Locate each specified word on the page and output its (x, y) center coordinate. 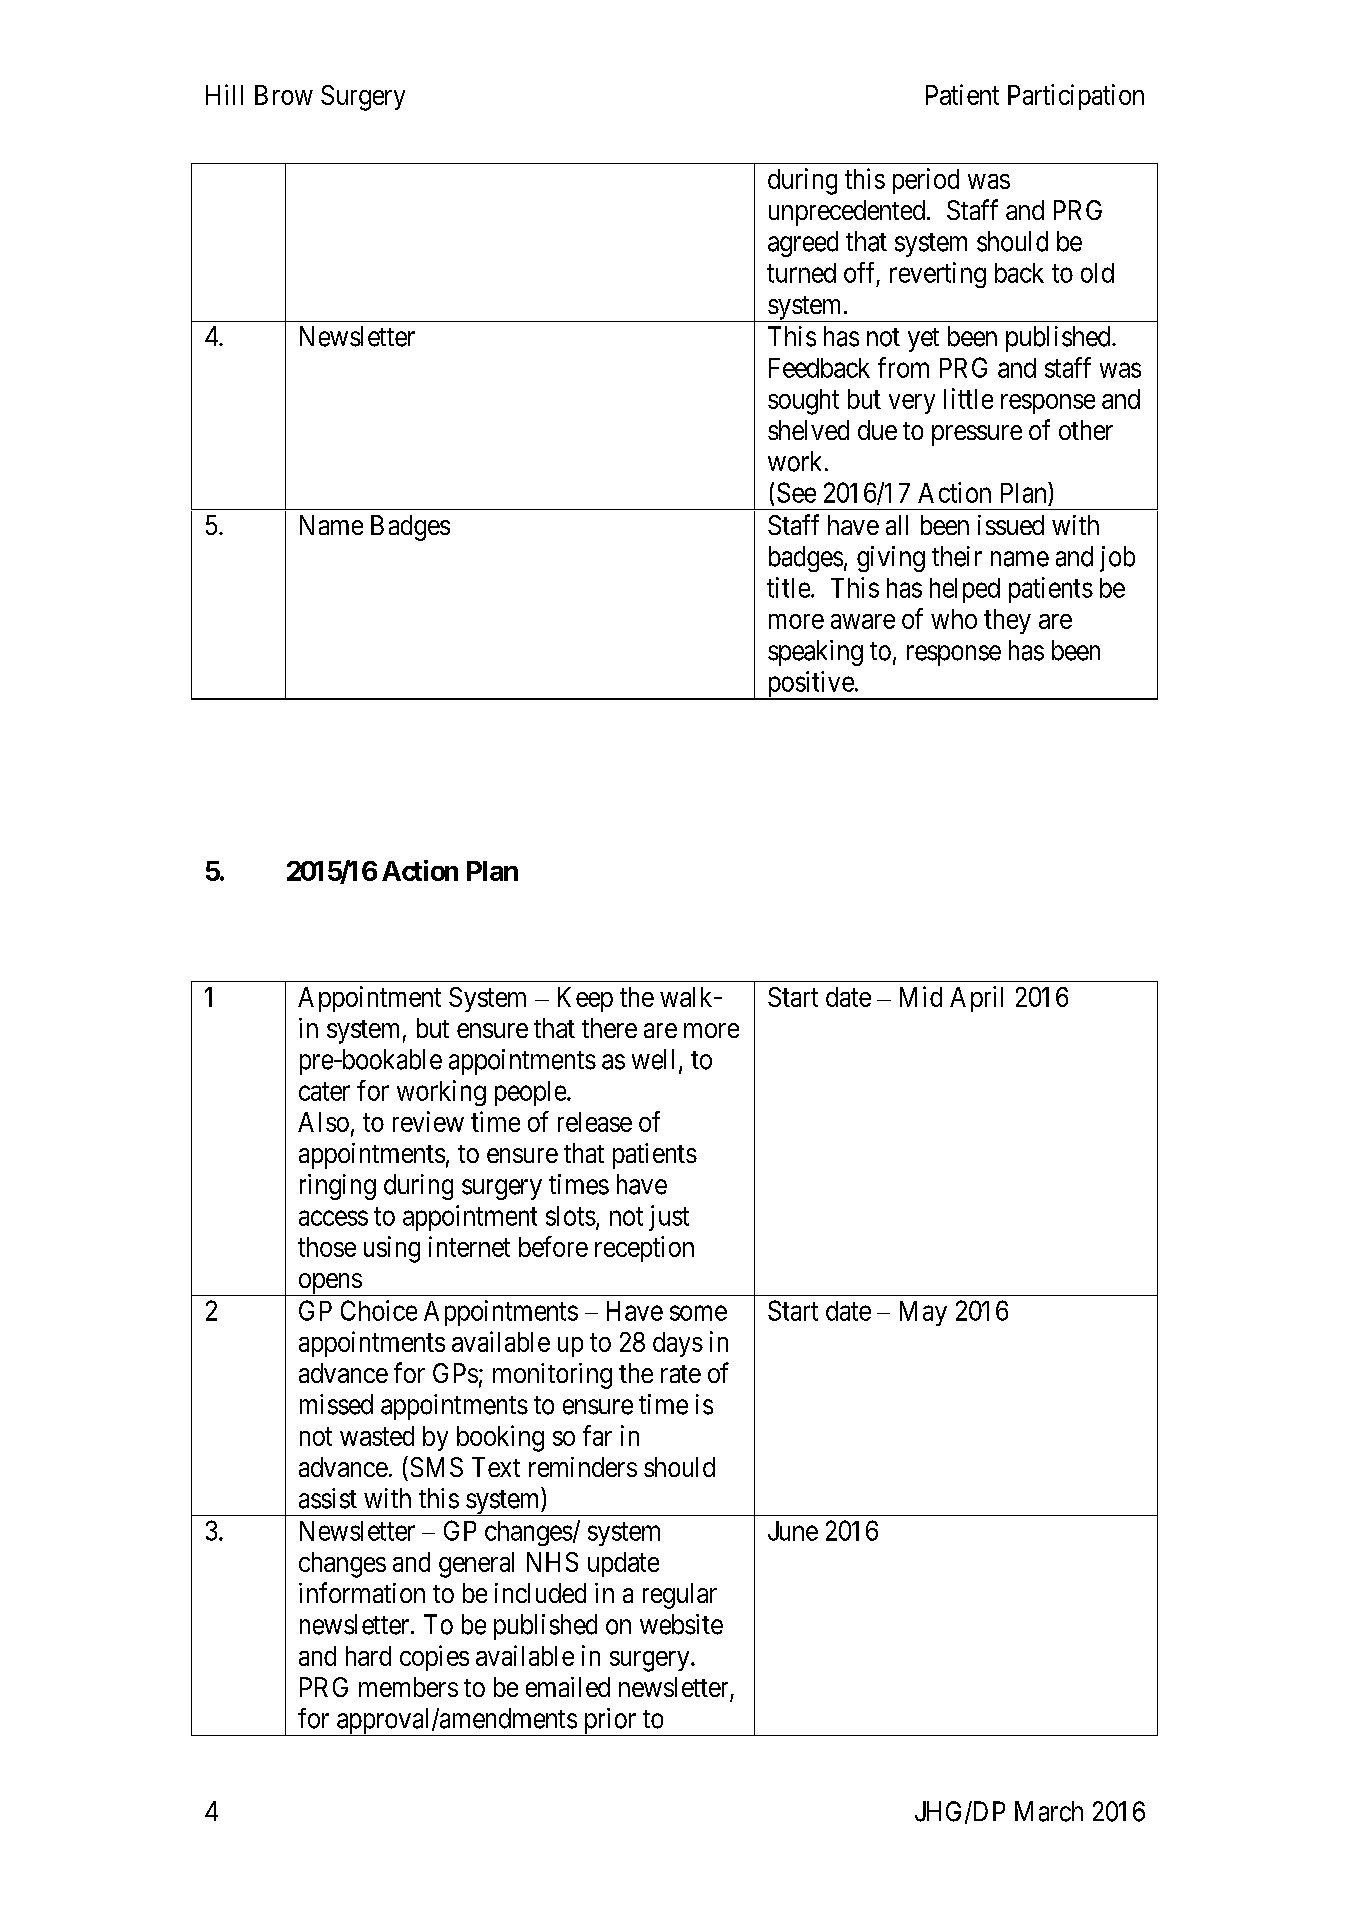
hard (368, 1656)
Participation (1076, 97)
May (923, 1313)
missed (336, 1404)
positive (810, 685)
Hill (224, 94)
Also (323, 1122)
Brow (284, 95)
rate (681, 1374)
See (796, 492)
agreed (803, 244)
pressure (977, 435)
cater (324, 1091)
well (653, 1059)
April (976, 999)
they (1007, 621)
